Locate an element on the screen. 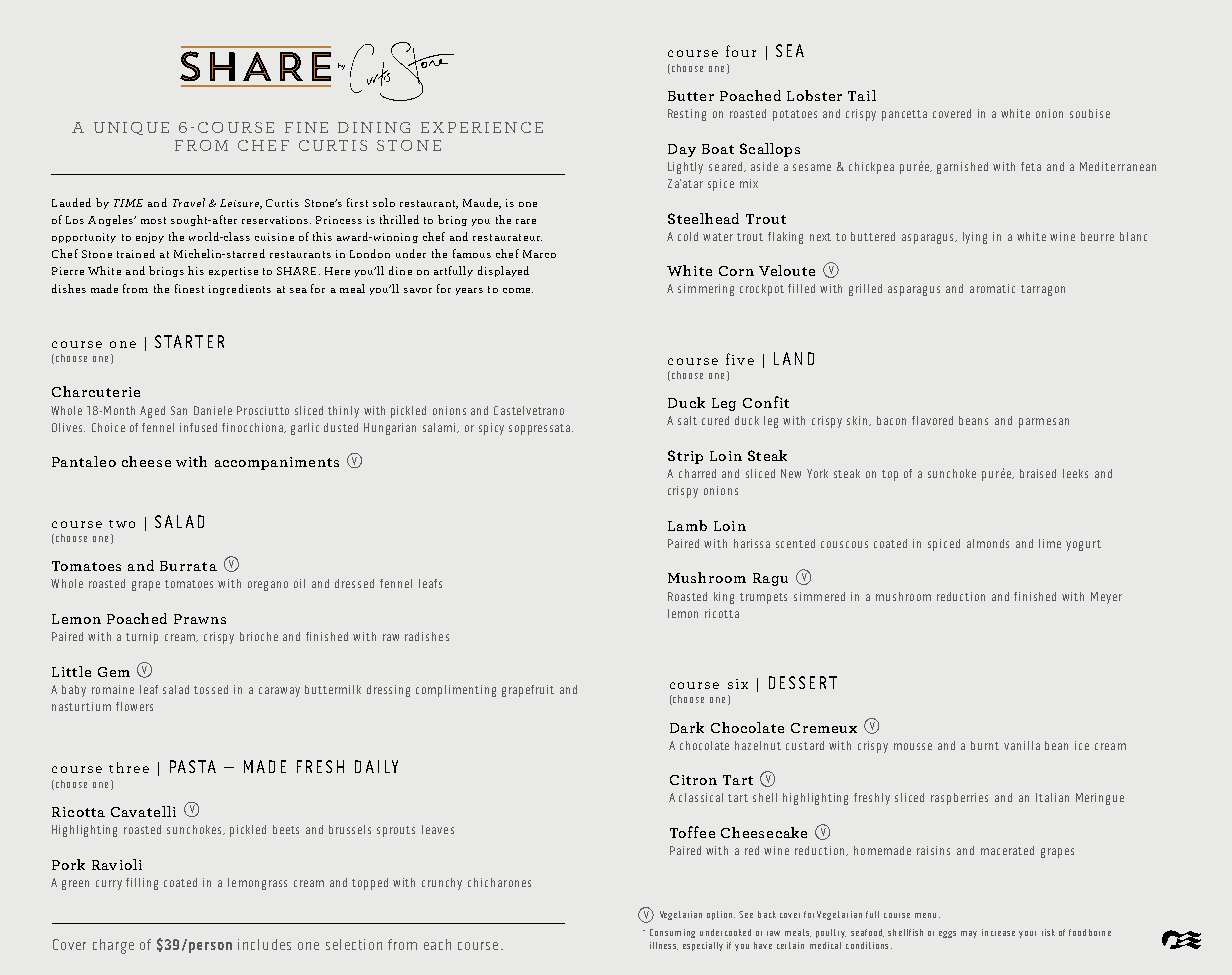 The width and height of the screenshot is (1232, 975). increase is located at coordinates (998, 932).
